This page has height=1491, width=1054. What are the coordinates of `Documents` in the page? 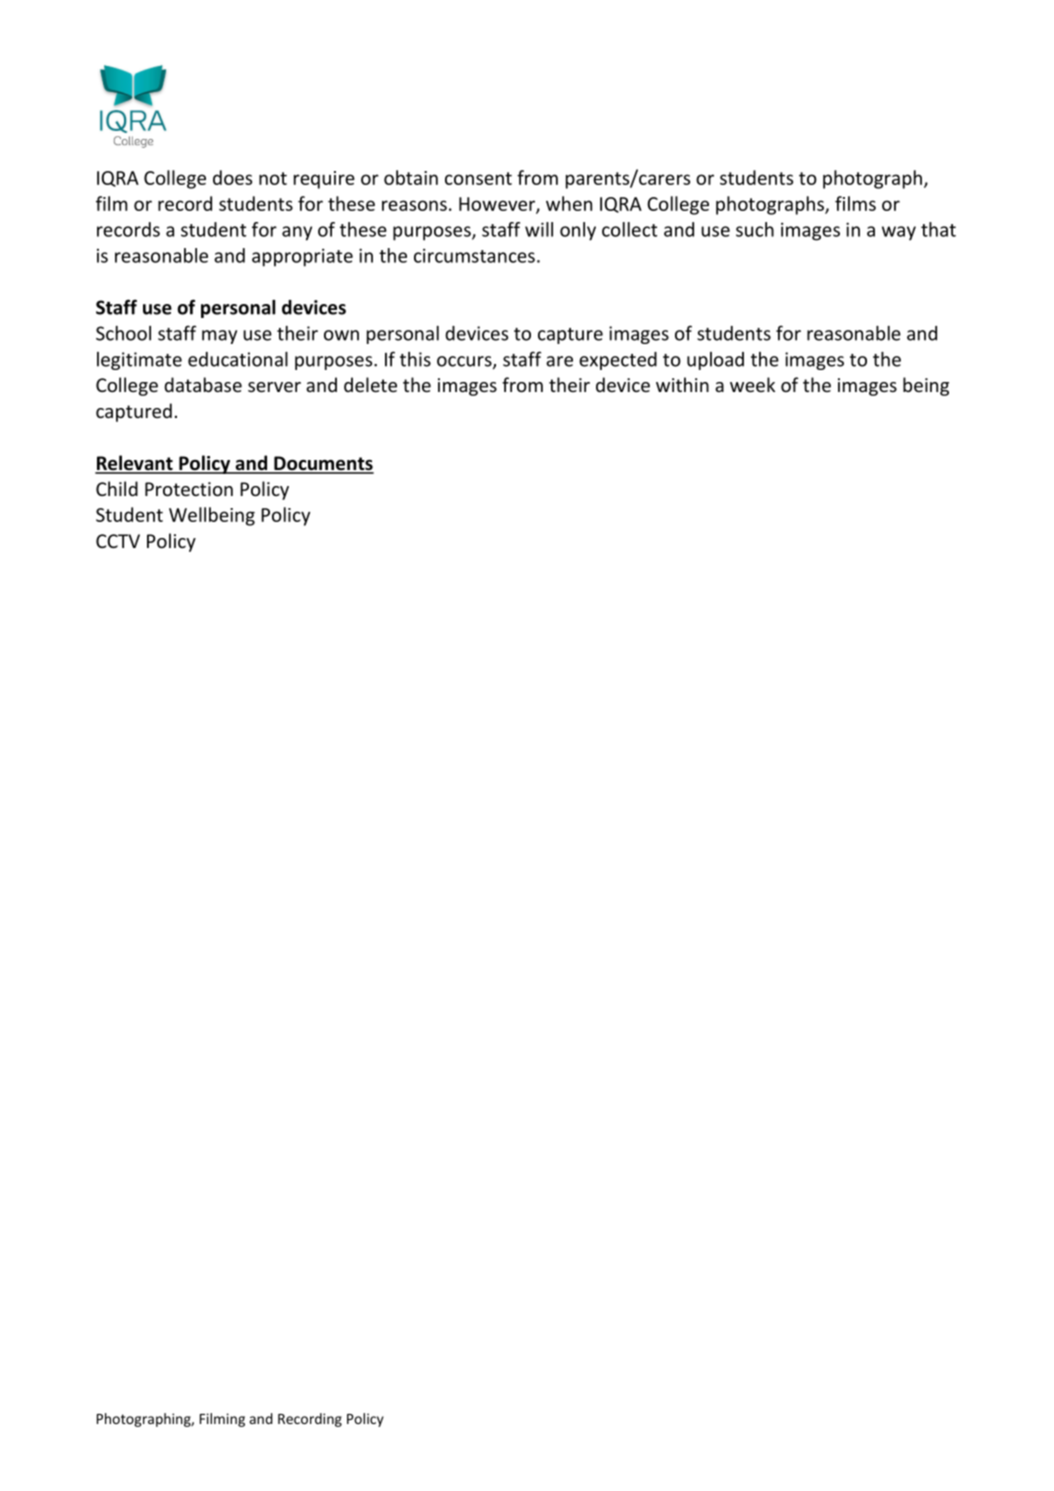 It's located at (323, 464).
